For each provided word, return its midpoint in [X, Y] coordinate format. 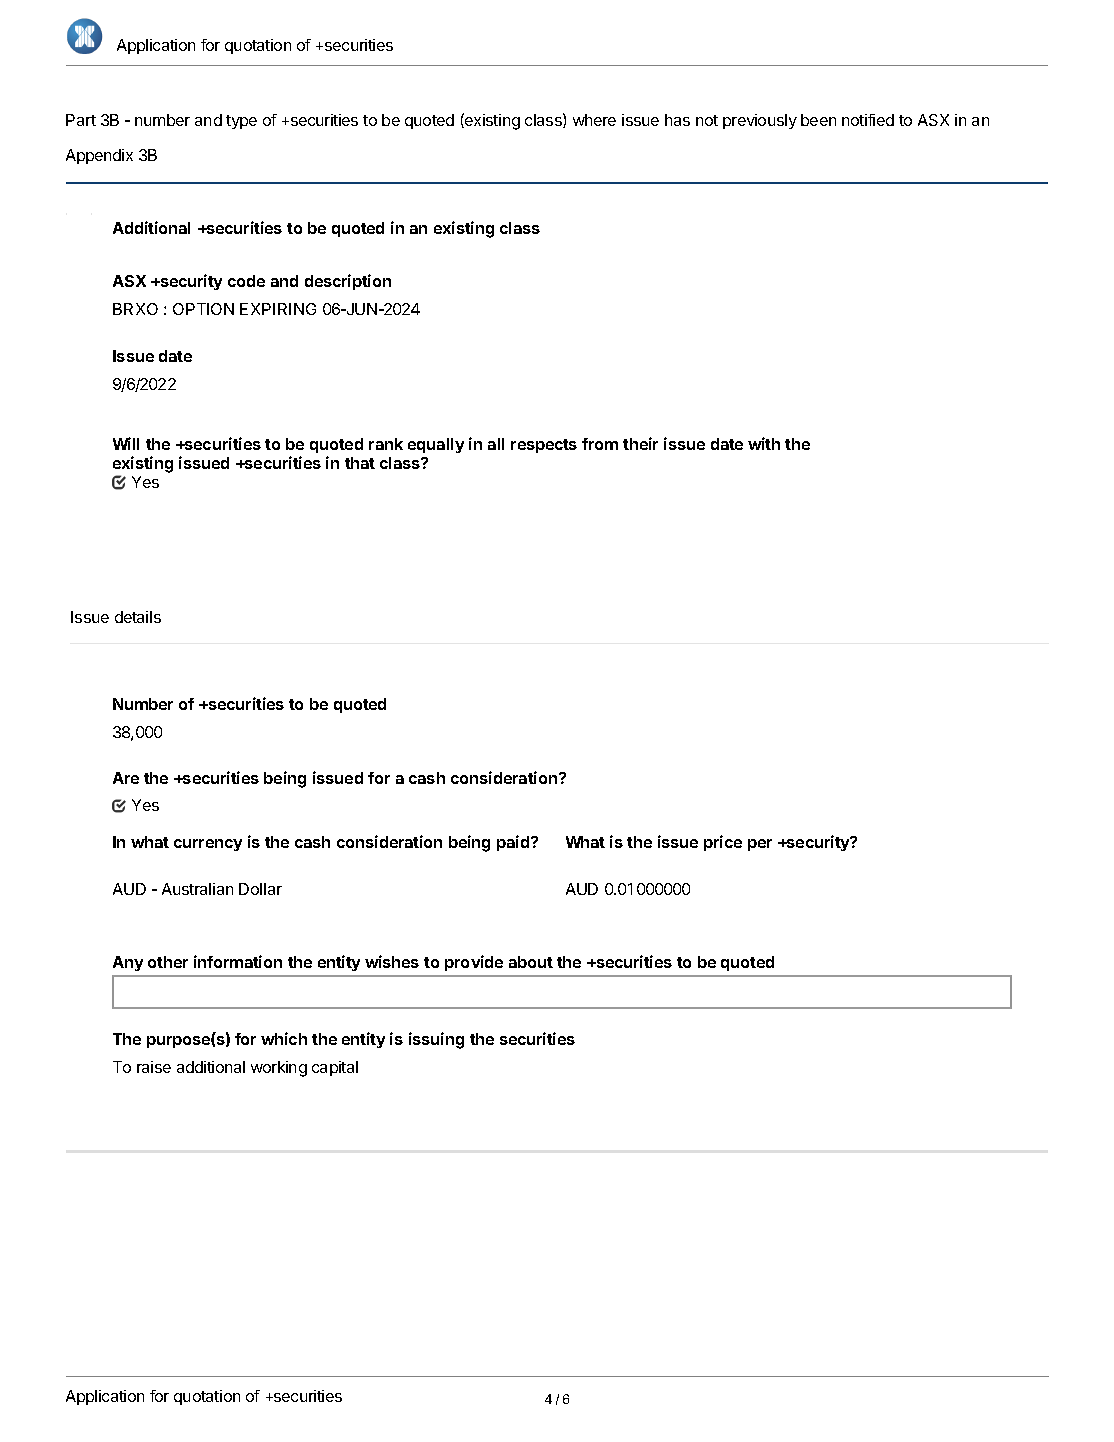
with [764, 443]
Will [126, 443]
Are [126, 778]
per [760, 845]
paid [514, 843]
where [594, 120]
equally [436, 445]
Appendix [99, 156]
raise [154, 1067]
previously [760, 121]
